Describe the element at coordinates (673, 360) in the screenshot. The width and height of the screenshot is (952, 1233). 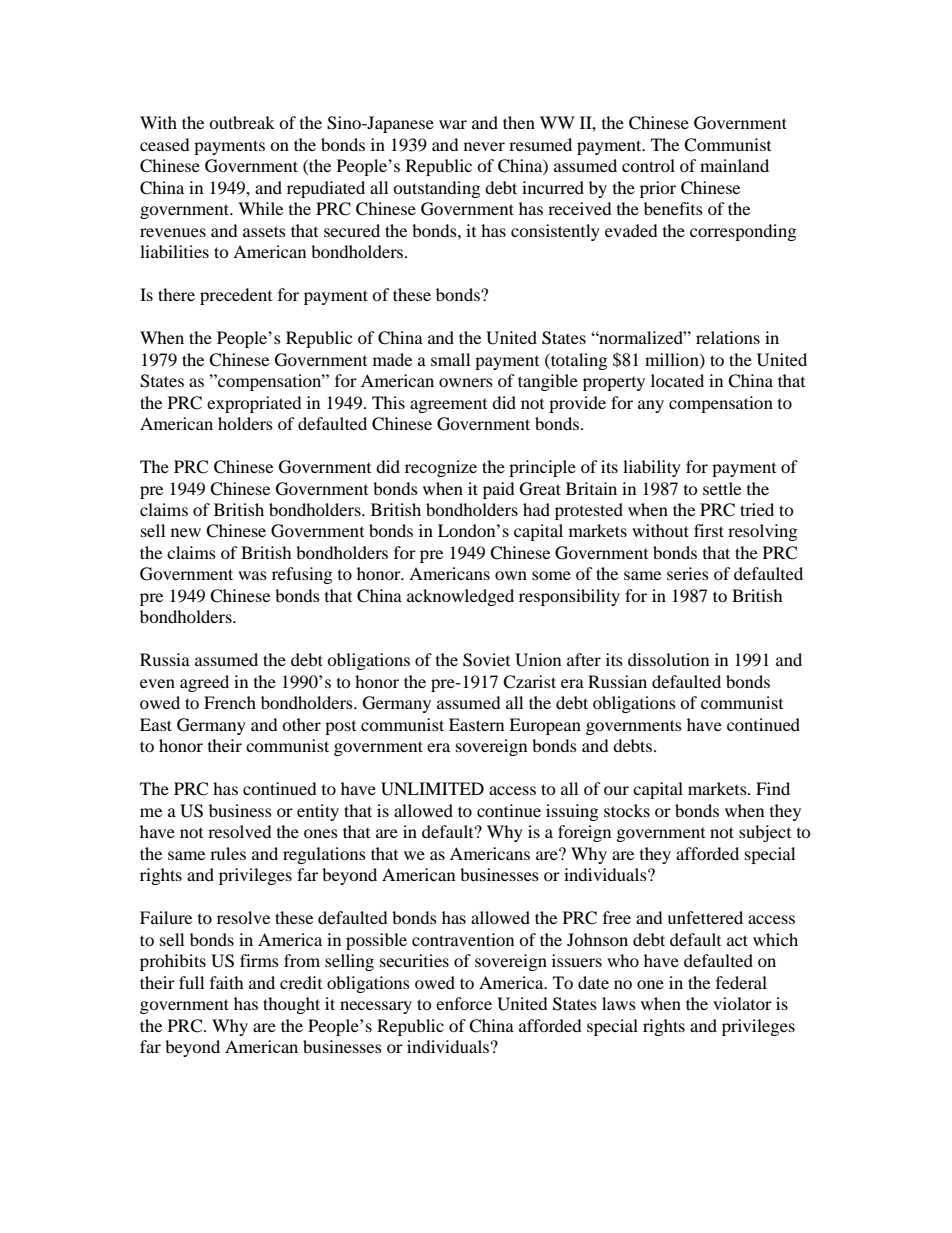
I see `million` at that location.
